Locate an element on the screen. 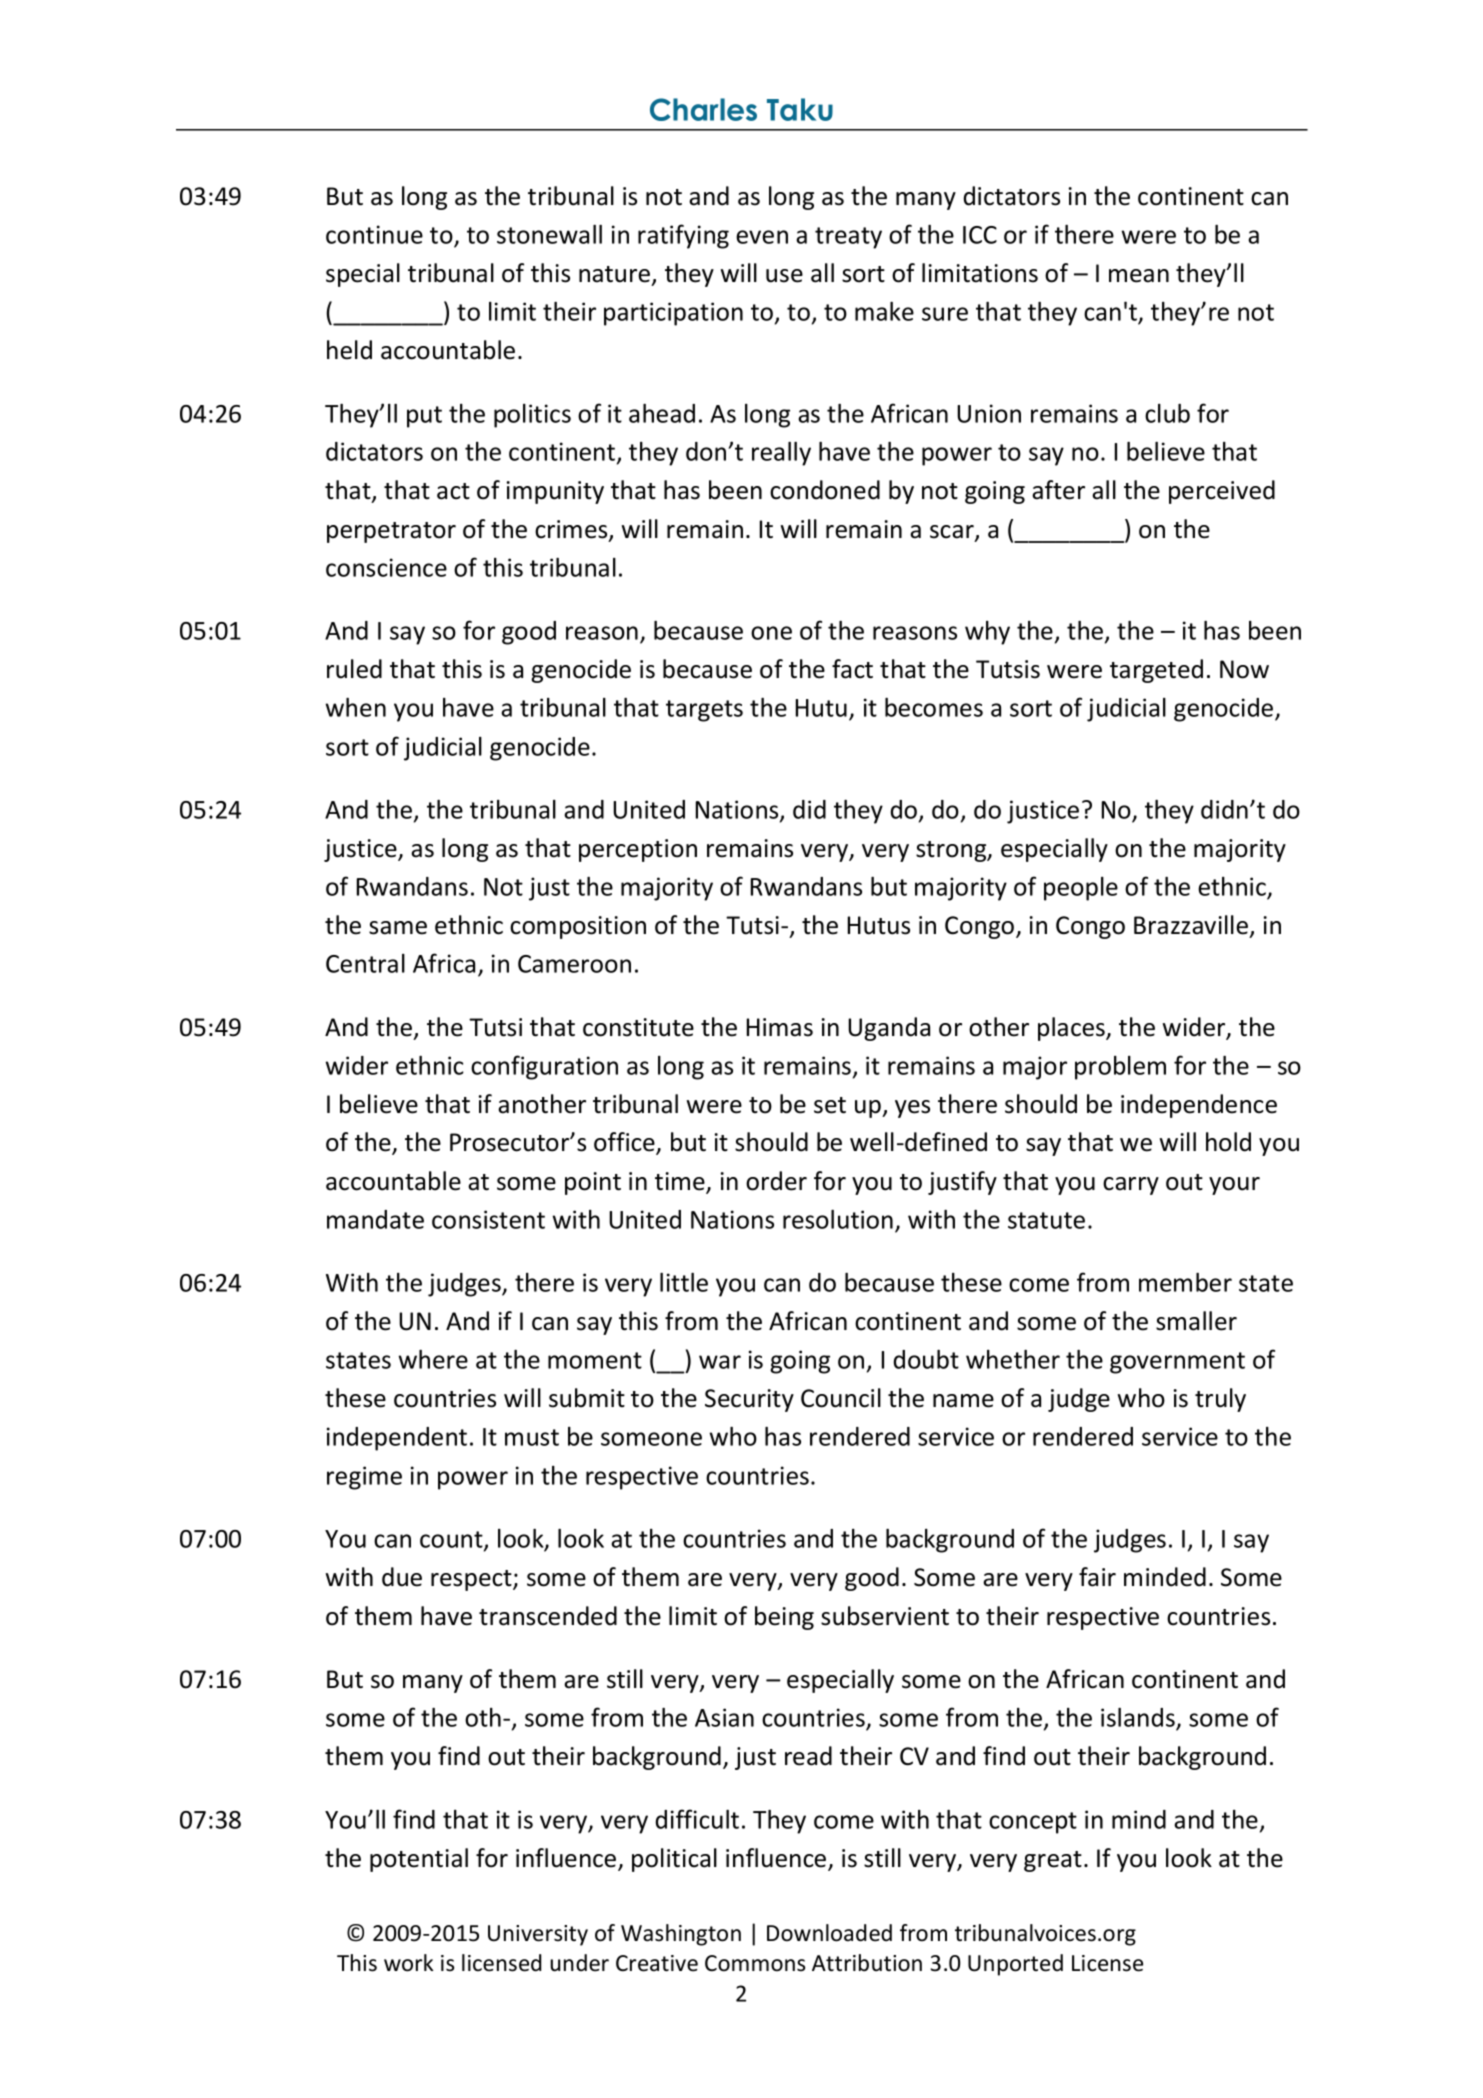  targeted is located at coordinates (1156, 671).
